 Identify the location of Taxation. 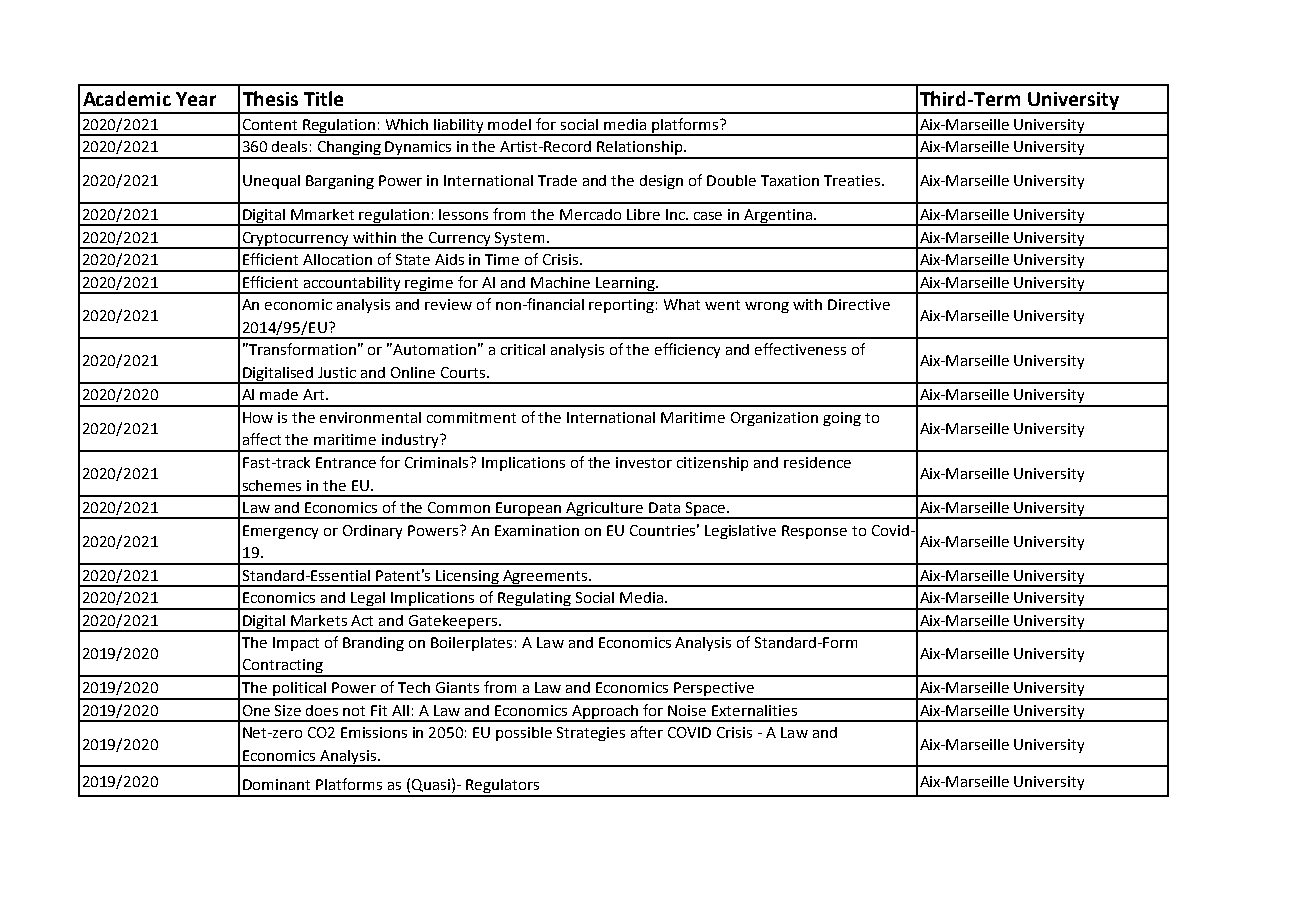
(790, 180).
